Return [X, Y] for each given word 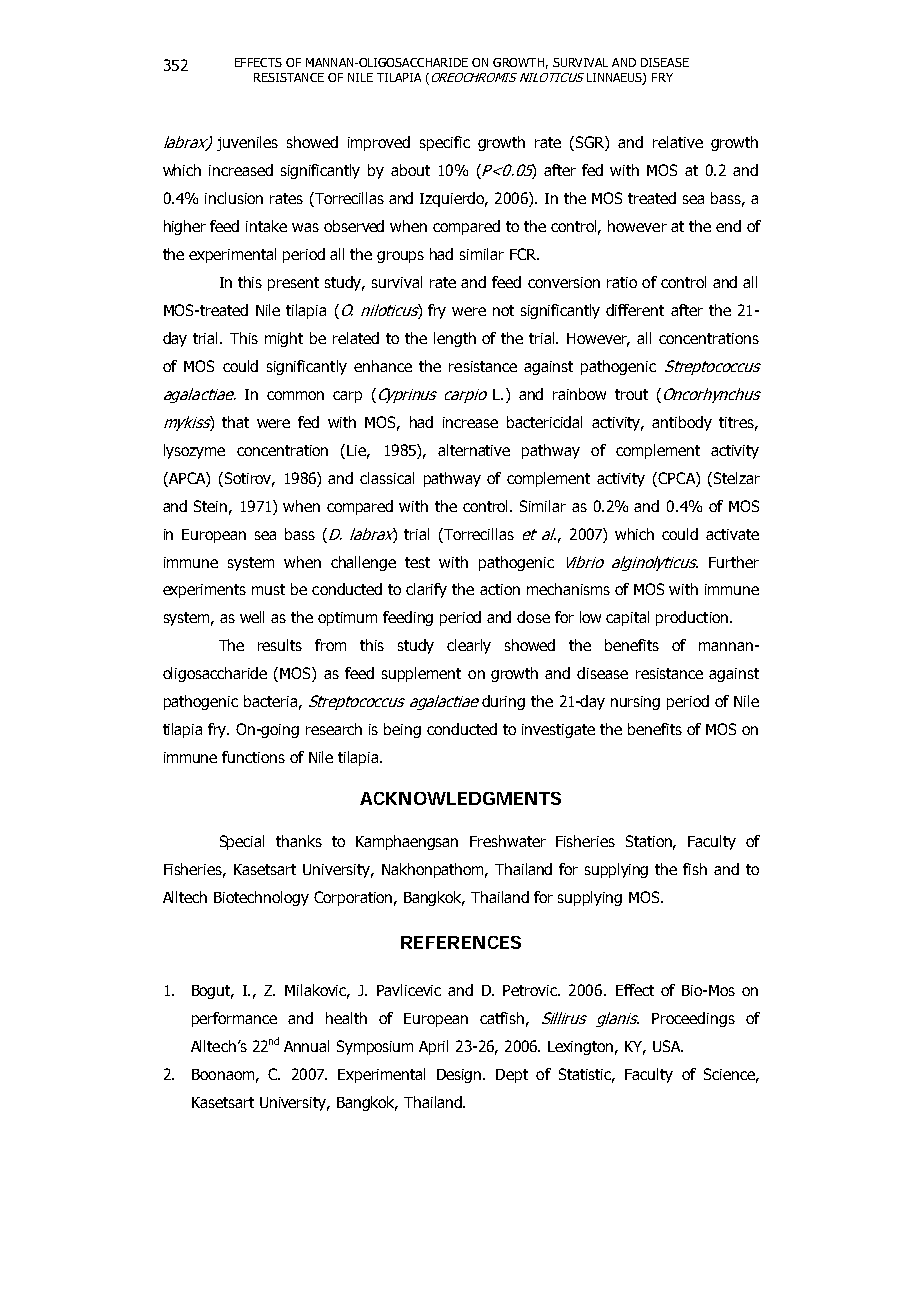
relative [678, 142]
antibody [682, 423]
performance [234, 1019]
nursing [635, 703]
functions [253, 757]
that [235, 422]
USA [667, 1046]
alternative [474, 450]
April [433, 1047]
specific [445, 143]
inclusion [234, 198]
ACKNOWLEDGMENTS [460, 798]
